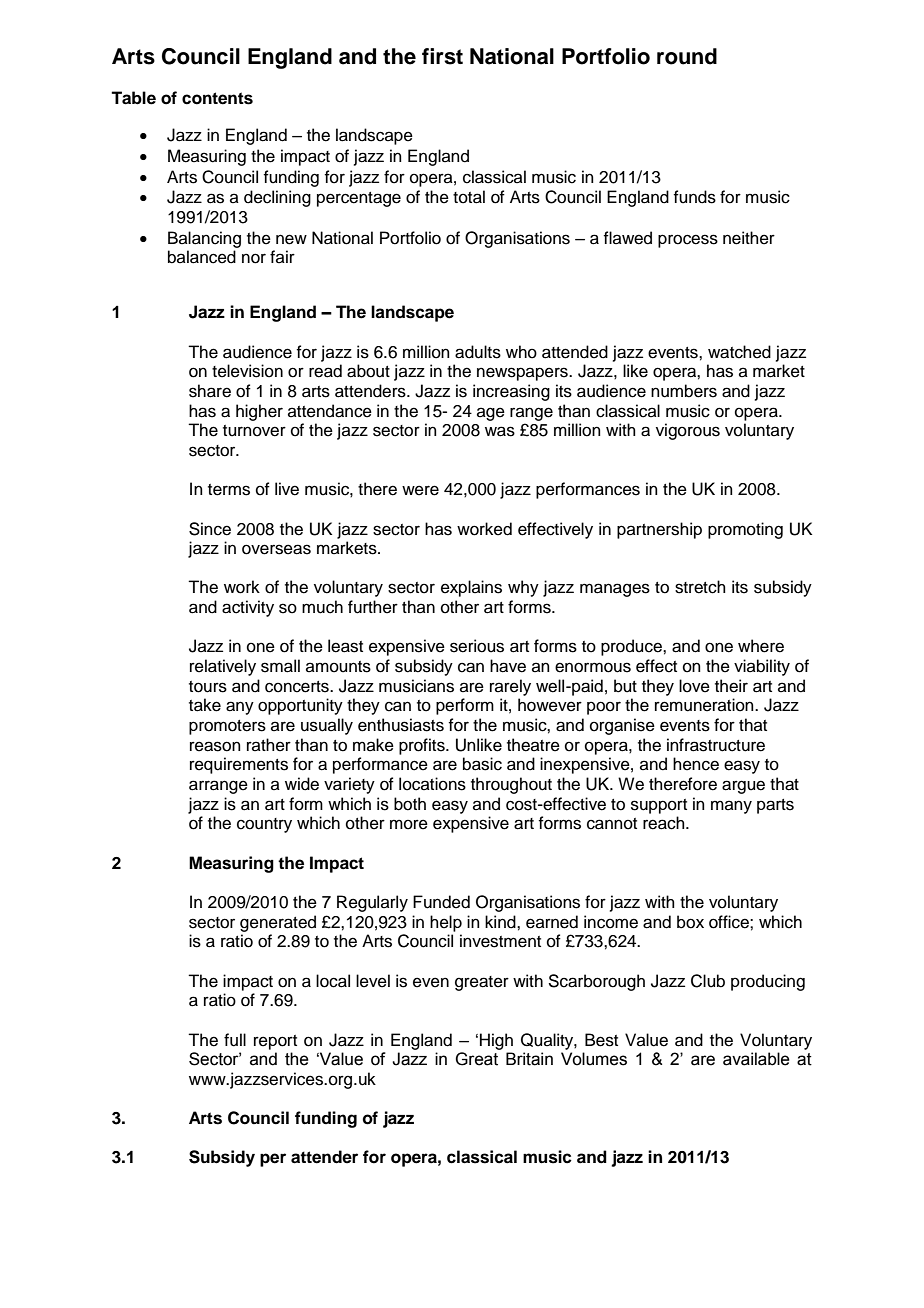 This screenshot has width=924, height=1308. Describe the element at coordinates (478, 352) in the screenshot. I see `adults` at that location.
